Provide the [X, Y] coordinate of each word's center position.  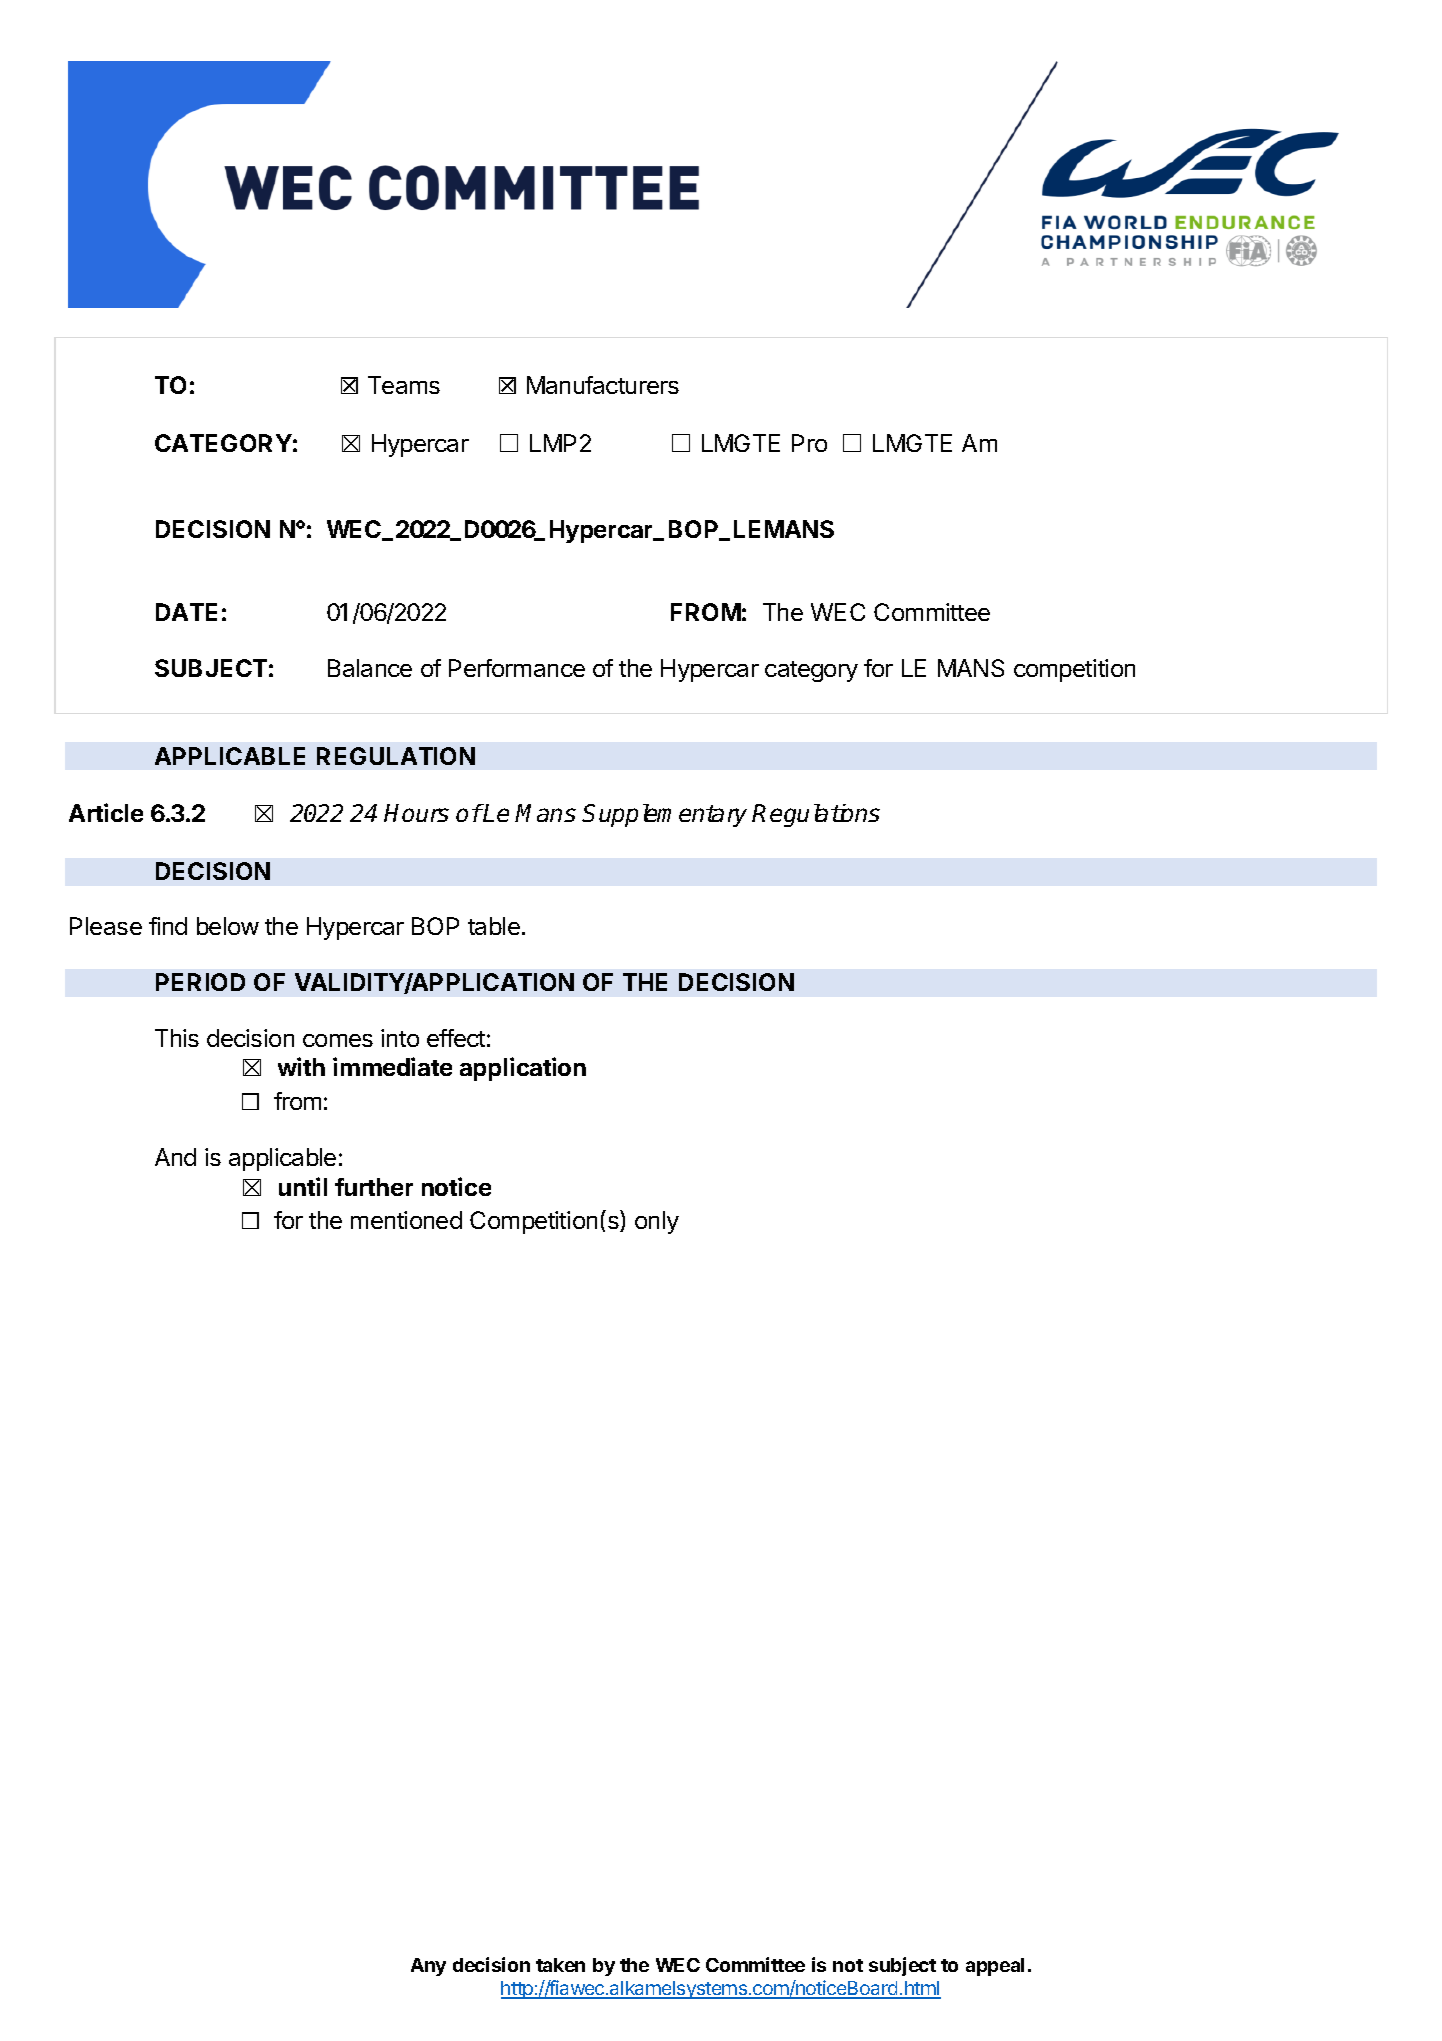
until [303, 1186]
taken [560, 1965]
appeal [995, 1967]
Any [428, 1967]
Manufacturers [603, 385]
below [228, 926]
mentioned [406, 1220]
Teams [404, 385]
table [494, 926]
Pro [809, 443]
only [657, 1222]
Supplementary [664, 815]
